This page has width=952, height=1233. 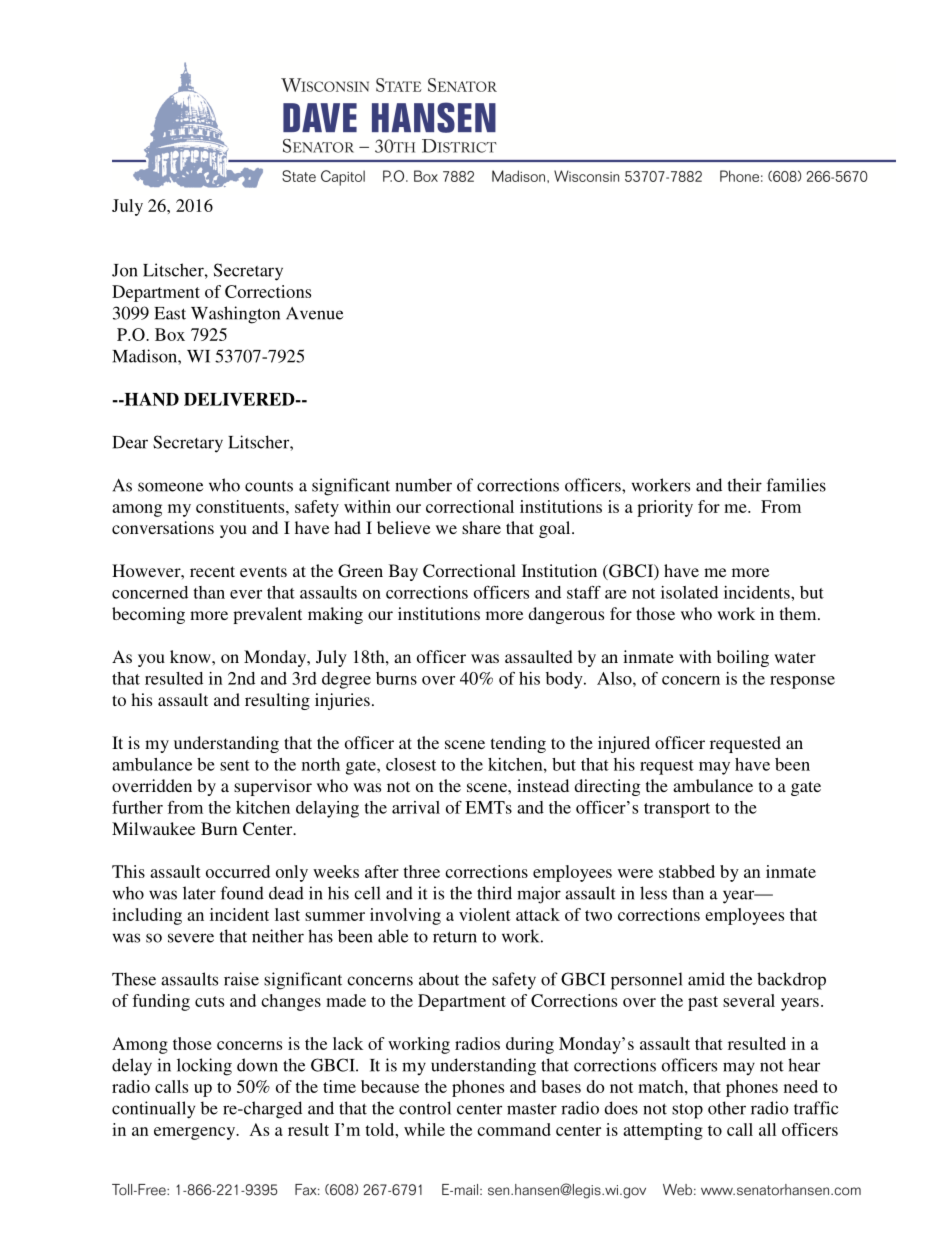 What do you see at coordinates (314, 313) in the page?
I see `Avenue` at bounding box center [314, 313].
